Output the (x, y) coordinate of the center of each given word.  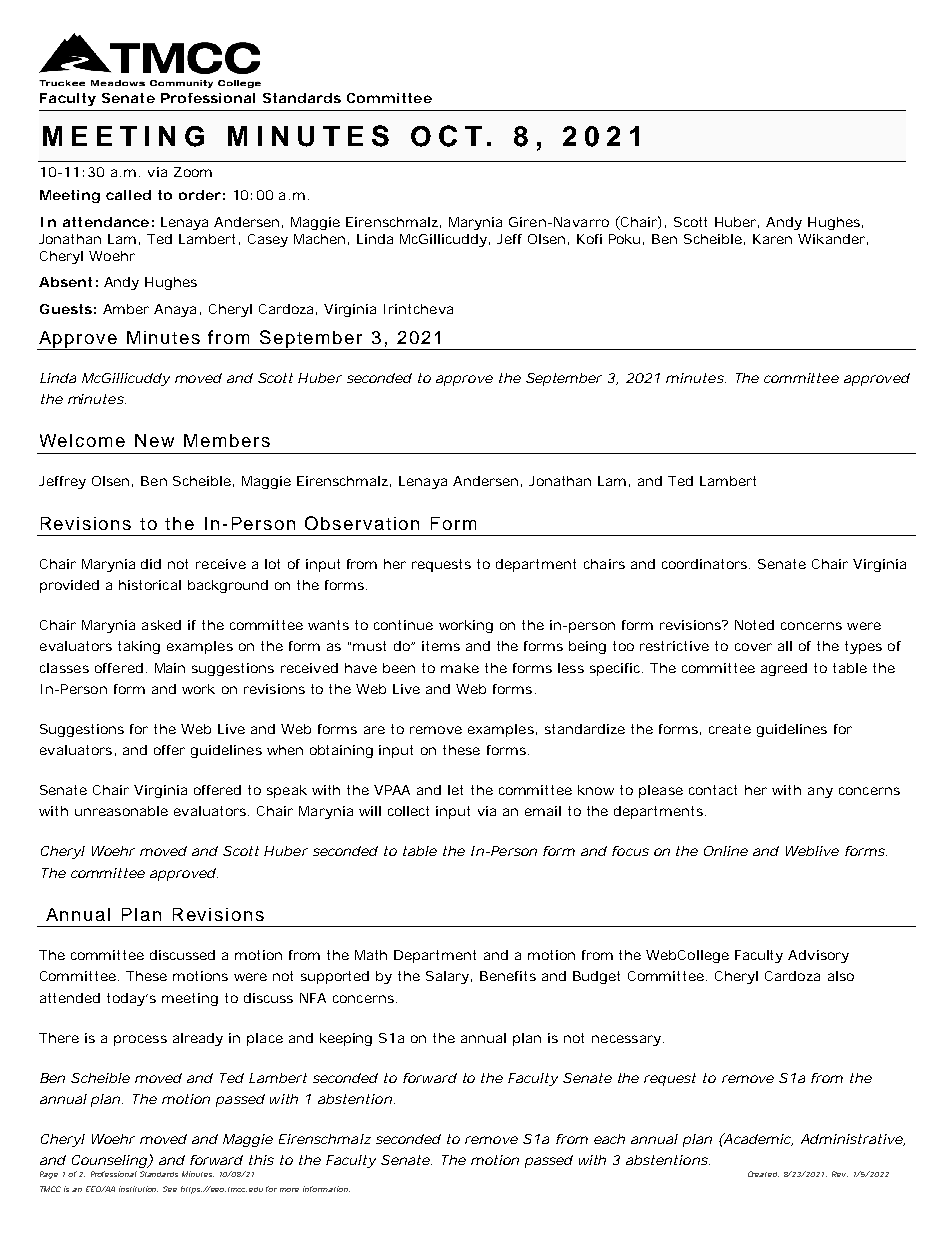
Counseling (110, 1161)
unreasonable (121, 811)
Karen (772, 239)
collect (408, 811)
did (151, 564)
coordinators (706, 564)
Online (726, 851)
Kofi (589, 239)
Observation (362, 523)
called (128, 195)
